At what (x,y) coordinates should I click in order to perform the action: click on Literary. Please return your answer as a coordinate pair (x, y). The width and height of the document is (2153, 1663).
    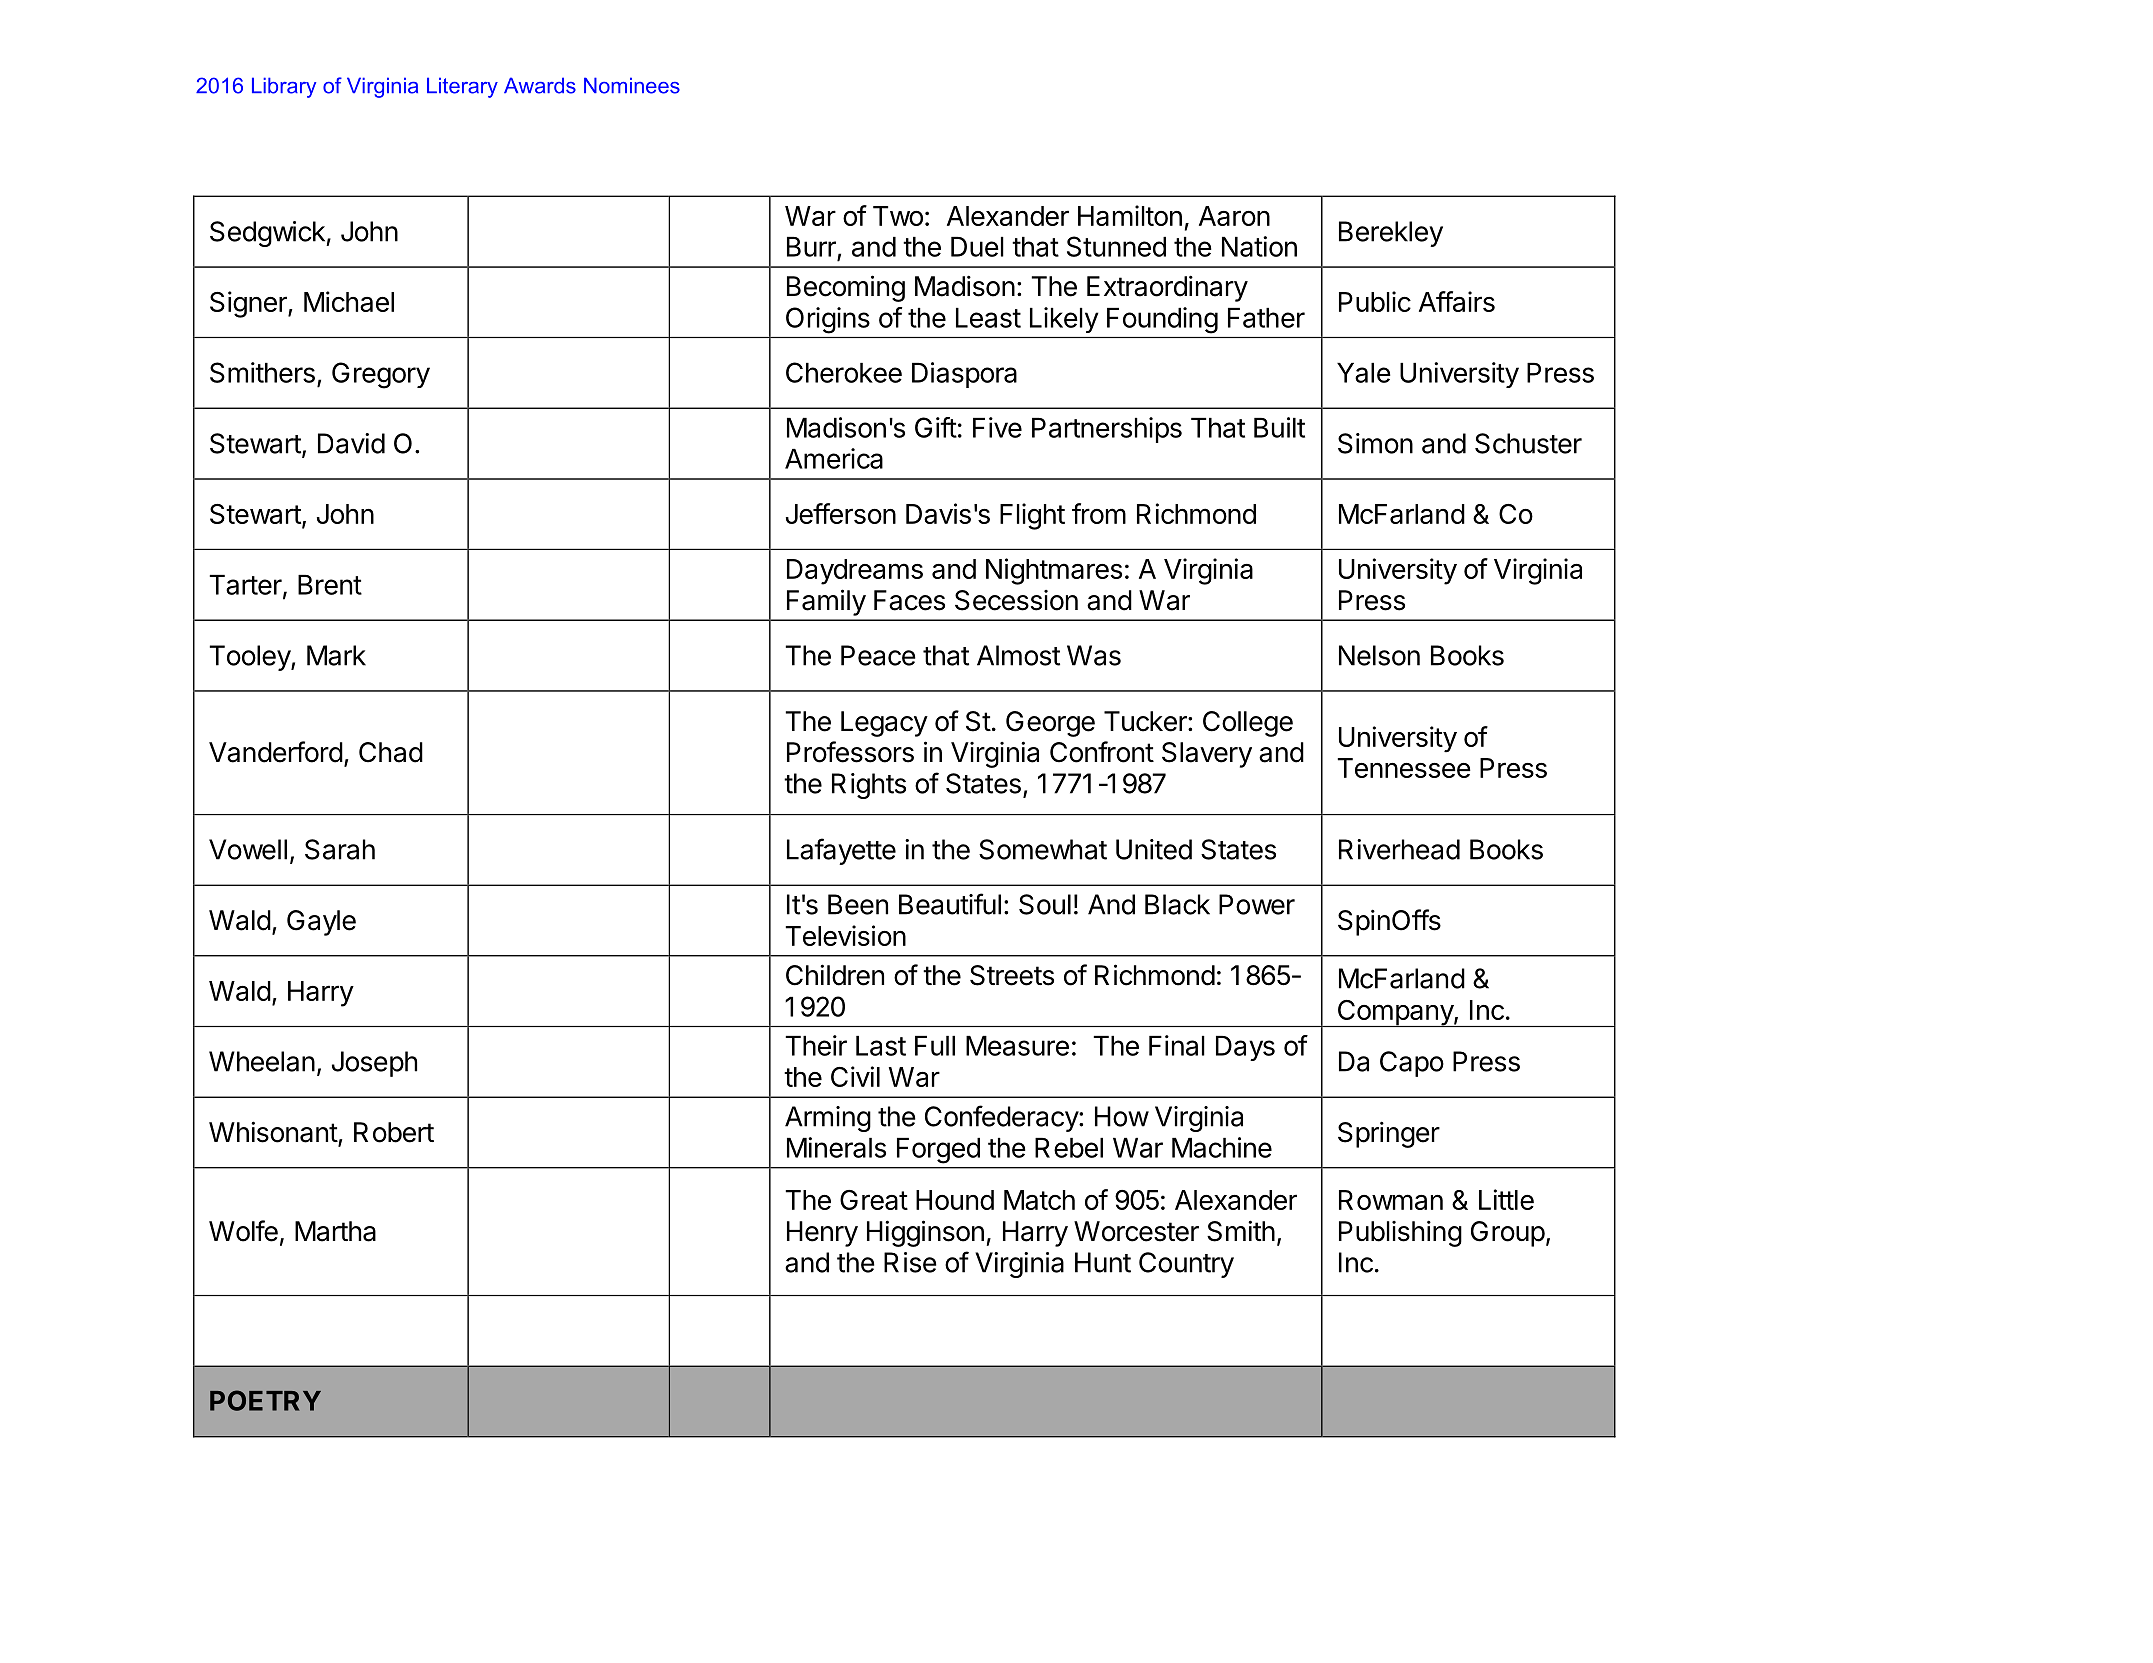
    Looking at the image, I should click on (462, 87).
